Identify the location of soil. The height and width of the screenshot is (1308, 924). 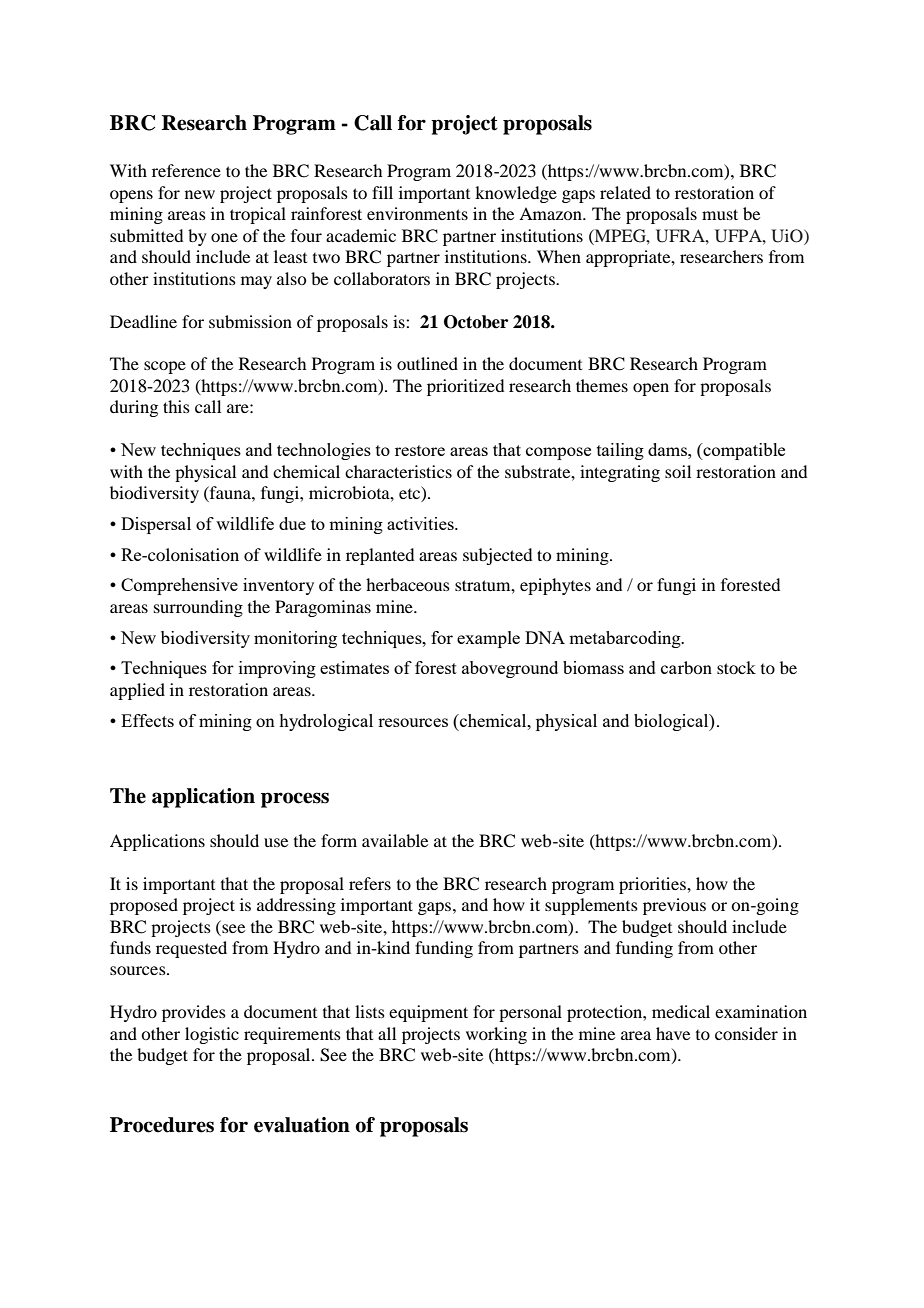
(678, 471).
